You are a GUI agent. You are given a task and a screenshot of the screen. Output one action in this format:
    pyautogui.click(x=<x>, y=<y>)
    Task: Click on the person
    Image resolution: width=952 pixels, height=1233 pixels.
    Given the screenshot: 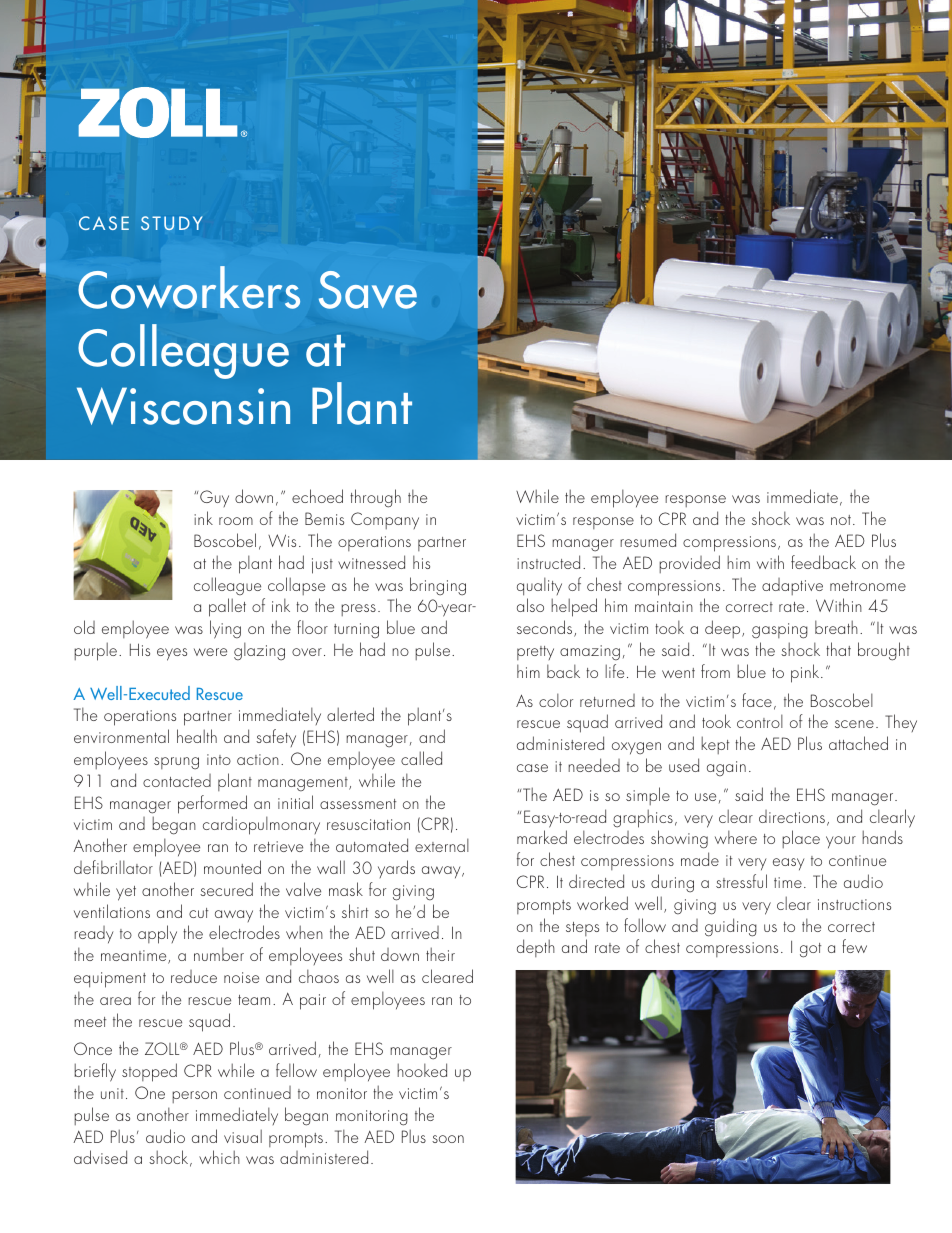 What is the action you would take?
    pyautogui.click(x=194, y=1097)
